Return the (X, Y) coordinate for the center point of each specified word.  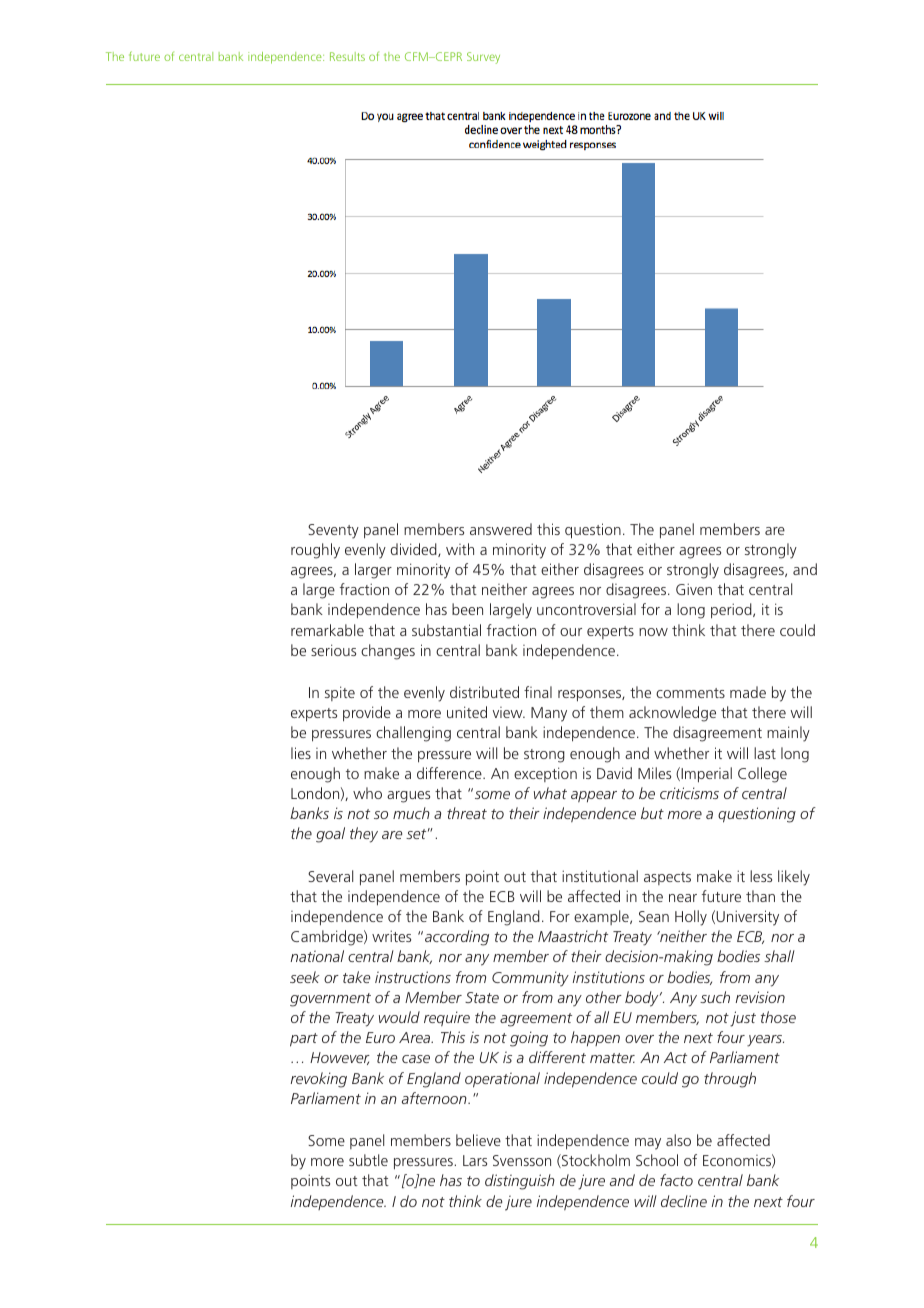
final (538, 692)
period (732, 611)
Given (694, 589)
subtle (368, 1160)
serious (333, 650)
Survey (483, 58)
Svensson (522, 1160)
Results (347, 56)
